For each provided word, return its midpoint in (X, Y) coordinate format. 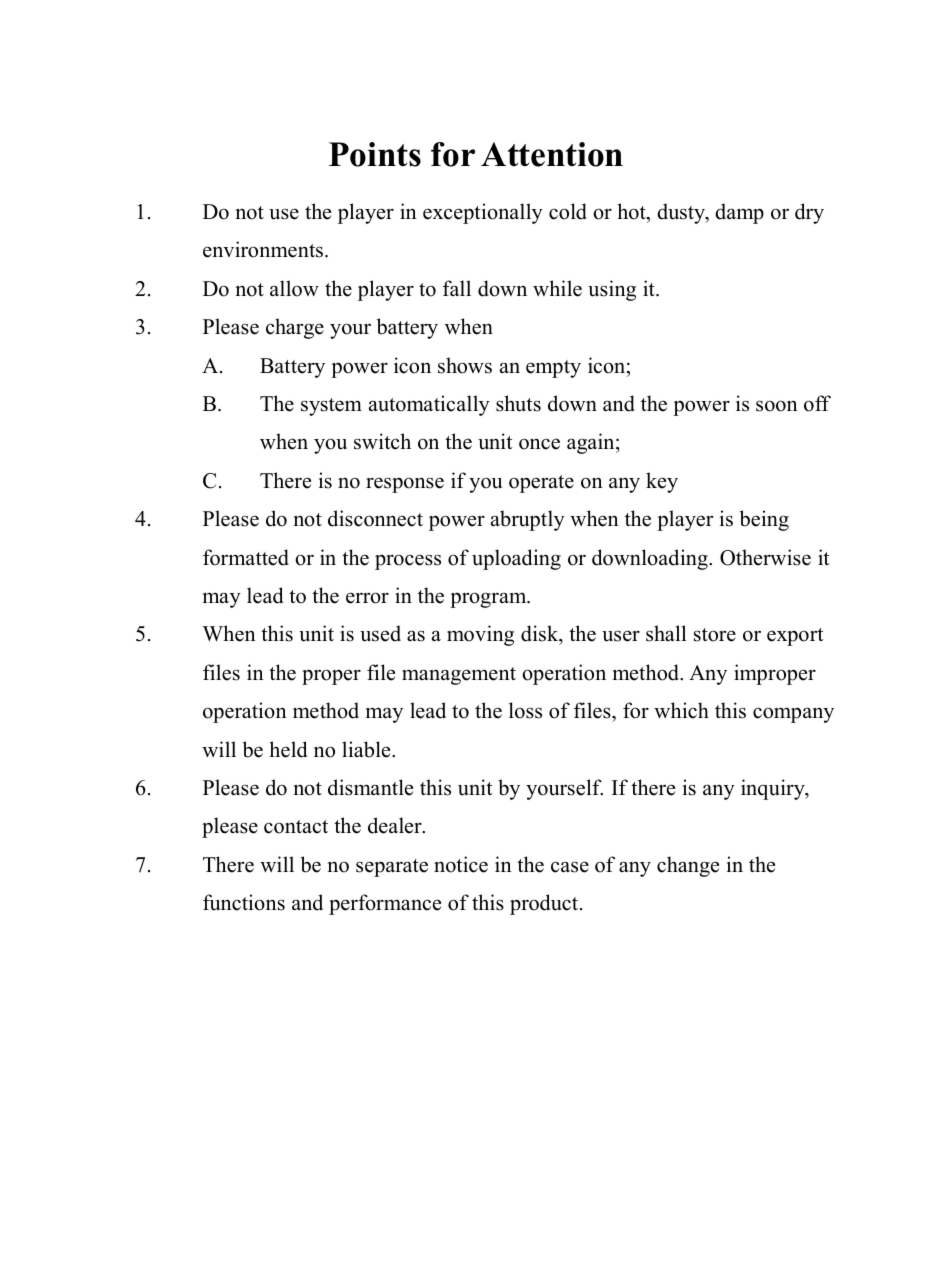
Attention (552, 154)
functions (244, 902)
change (688, 866)
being (764, 520)
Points (375, 154)
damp (739, 213)
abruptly (528, 520)
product (545, 904)
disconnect (375, 518)
